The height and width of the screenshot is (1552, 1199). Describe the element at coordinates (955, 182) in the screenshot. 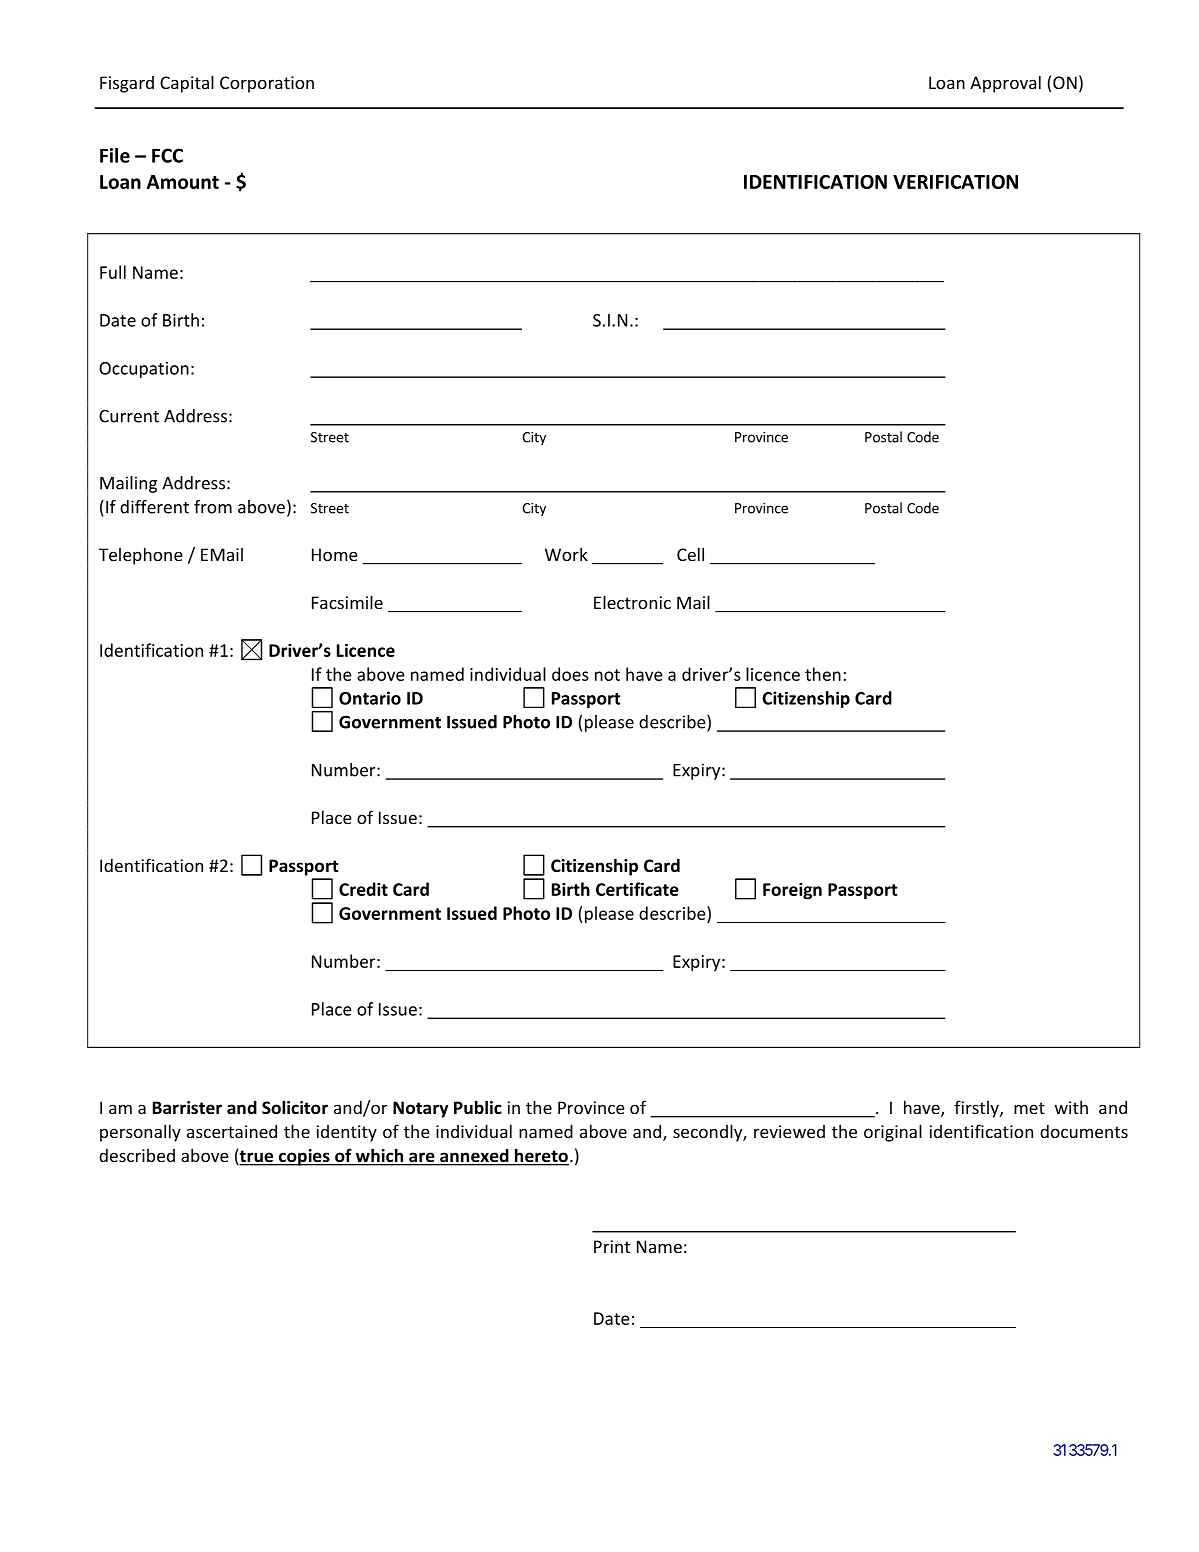

I see `VERIFICATION` at that location.
